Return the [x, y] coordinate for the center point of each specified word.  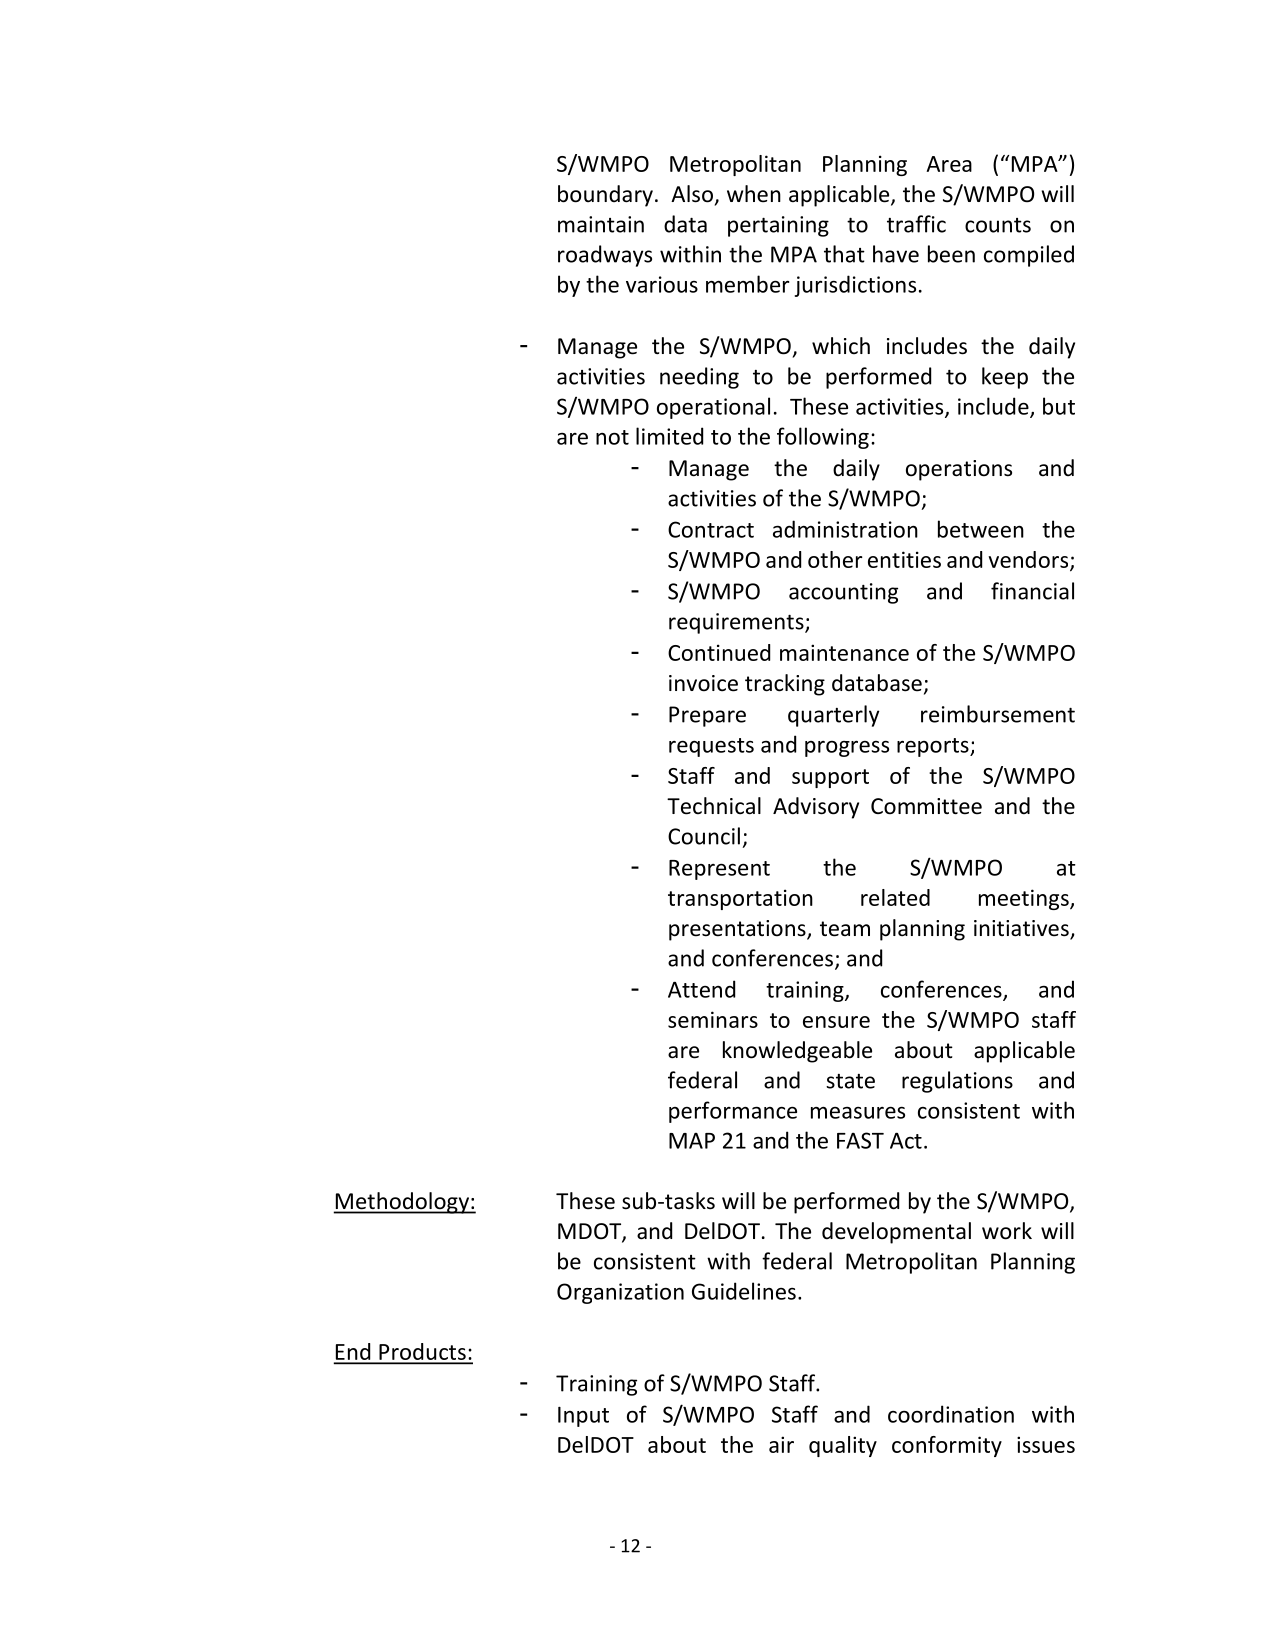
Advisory [816, 808]
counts [998, 225]
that [844, 254]
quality [843, 1446]
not [612, 437]
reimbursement [998, 714]
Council [704, 836]
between [981, 529]
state [850, 1081]
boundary [605, 196]
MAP [692, 1141]
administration [845, 529]
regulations [957, 1082]
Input [583, 1417]
